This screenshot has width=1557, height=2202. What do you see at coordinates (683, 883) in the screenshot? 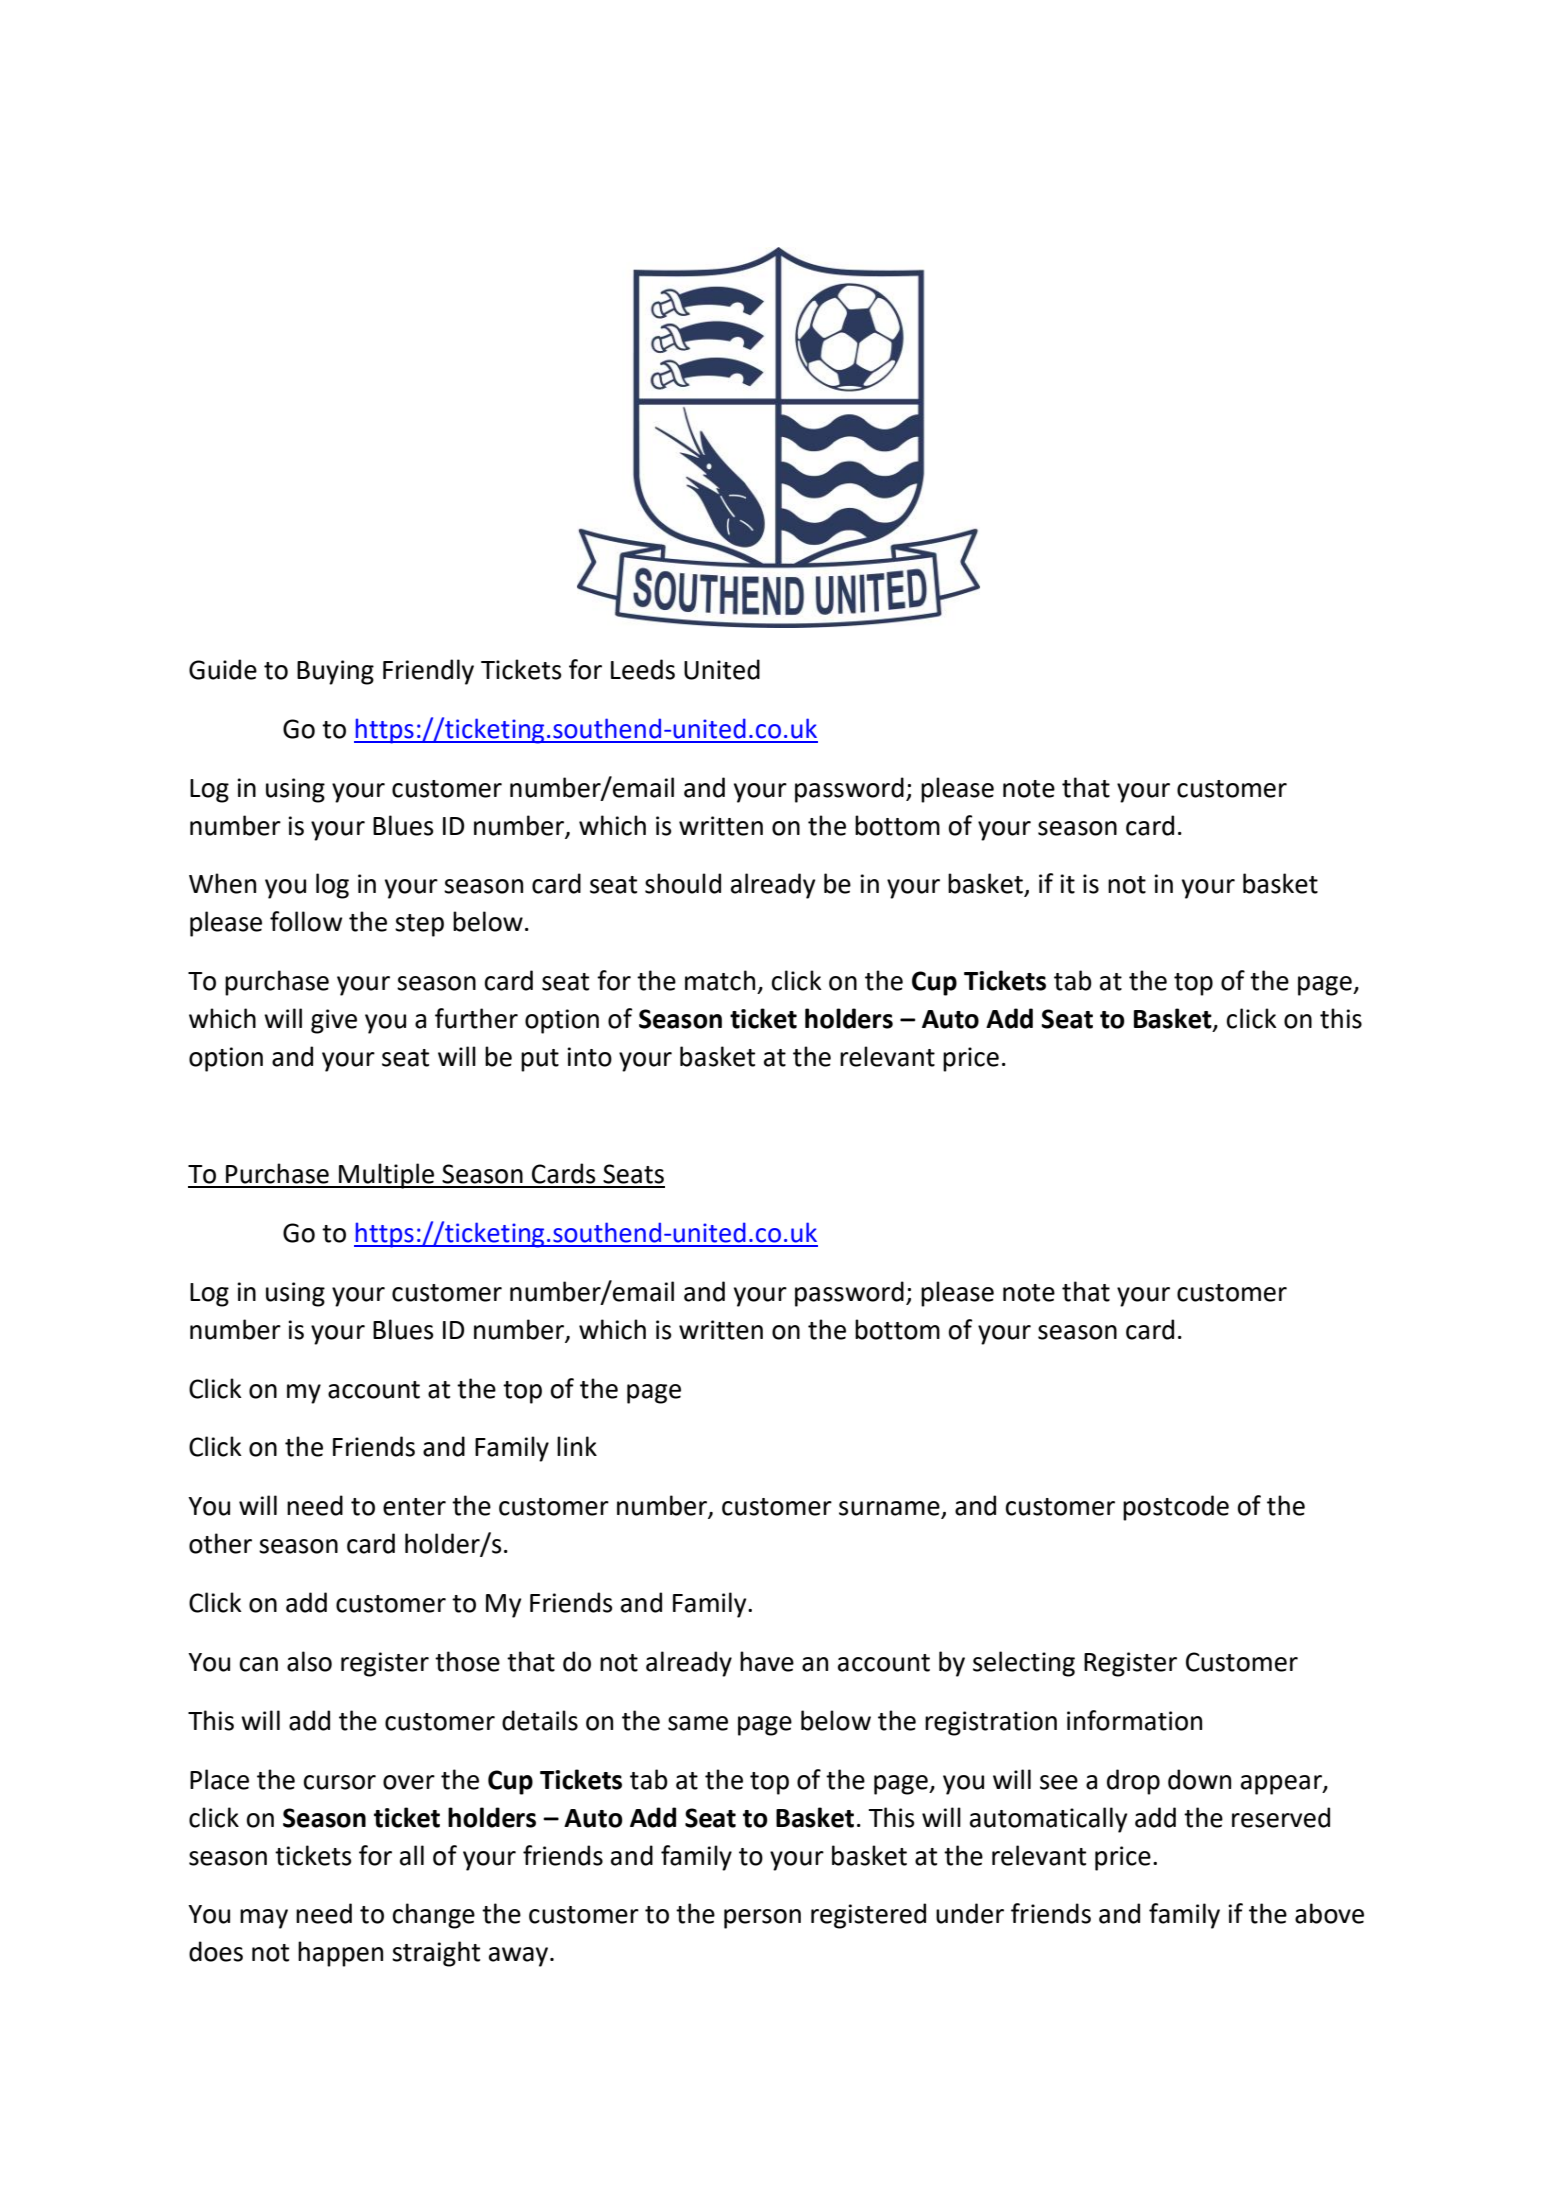
I see `should` at bounding box center [683, 883].
